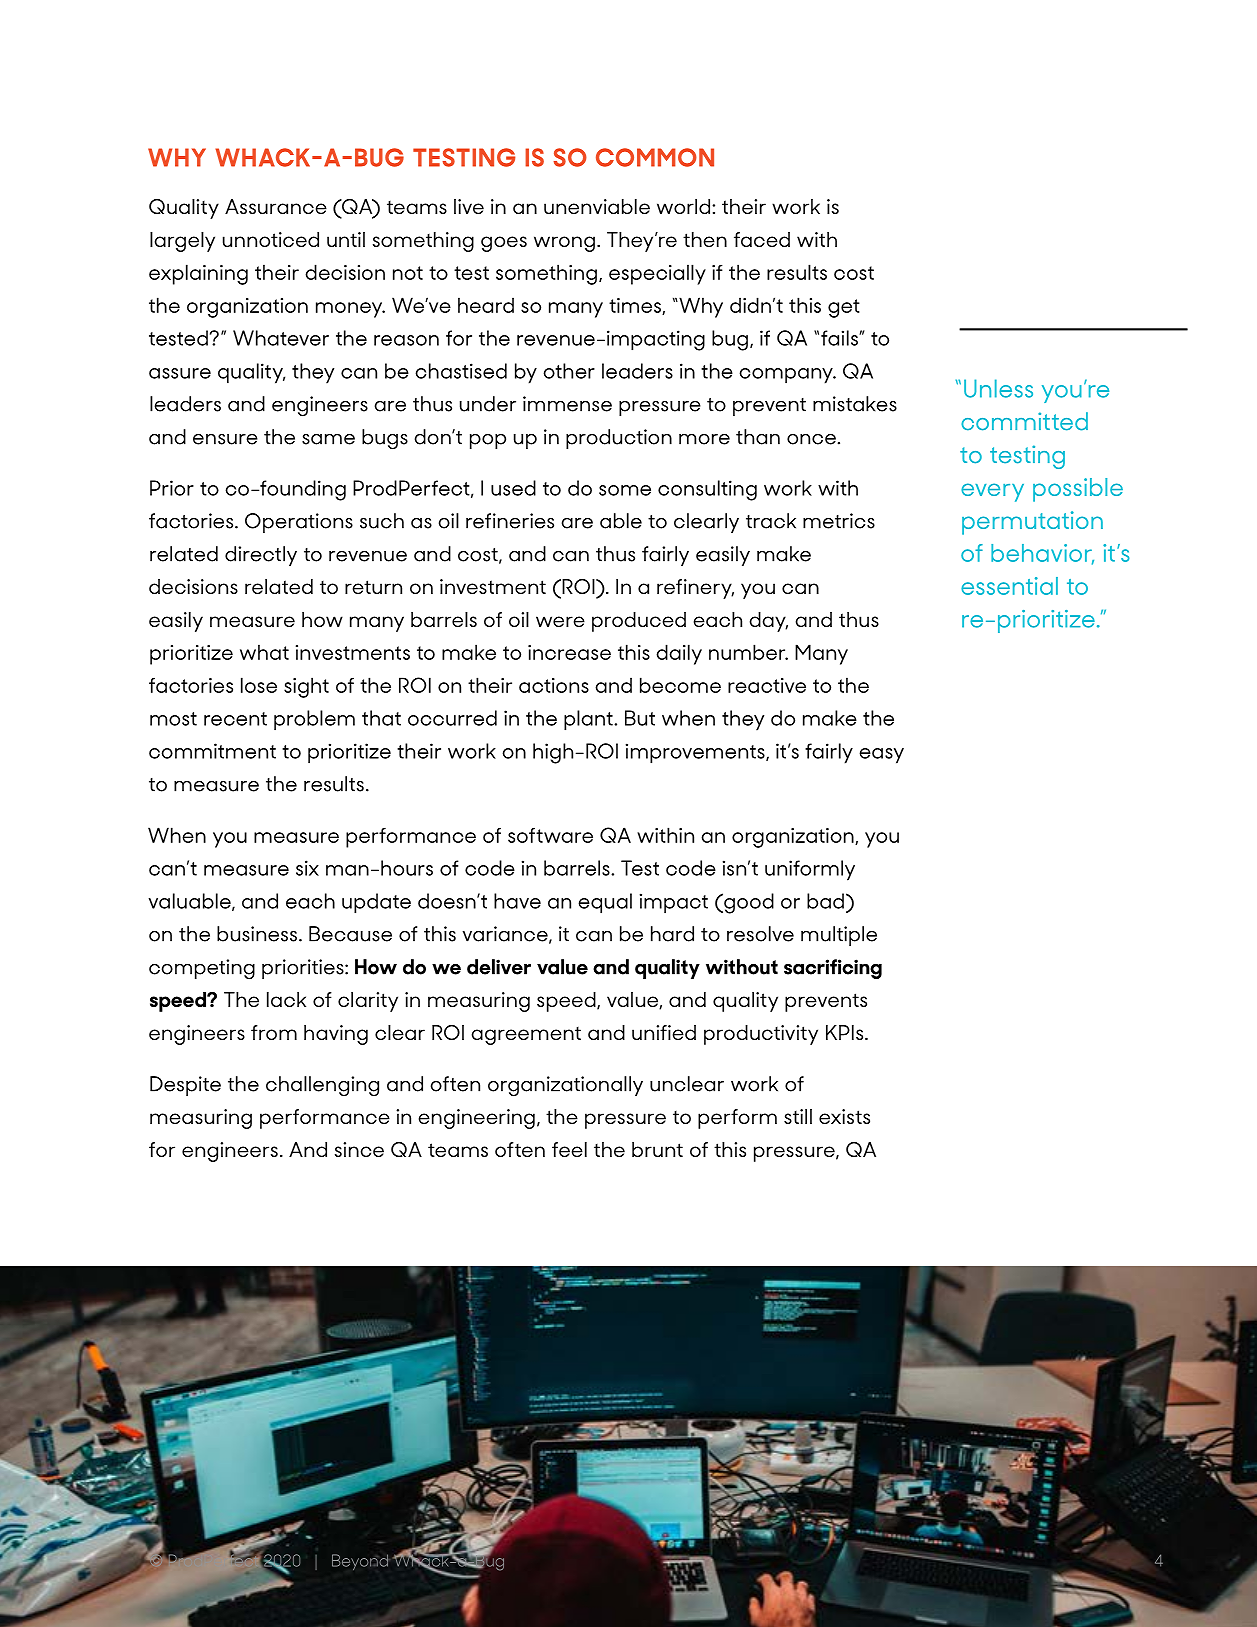  Describe the element at coordinates (664, 1032) in the image. I see `unified` at that location.
